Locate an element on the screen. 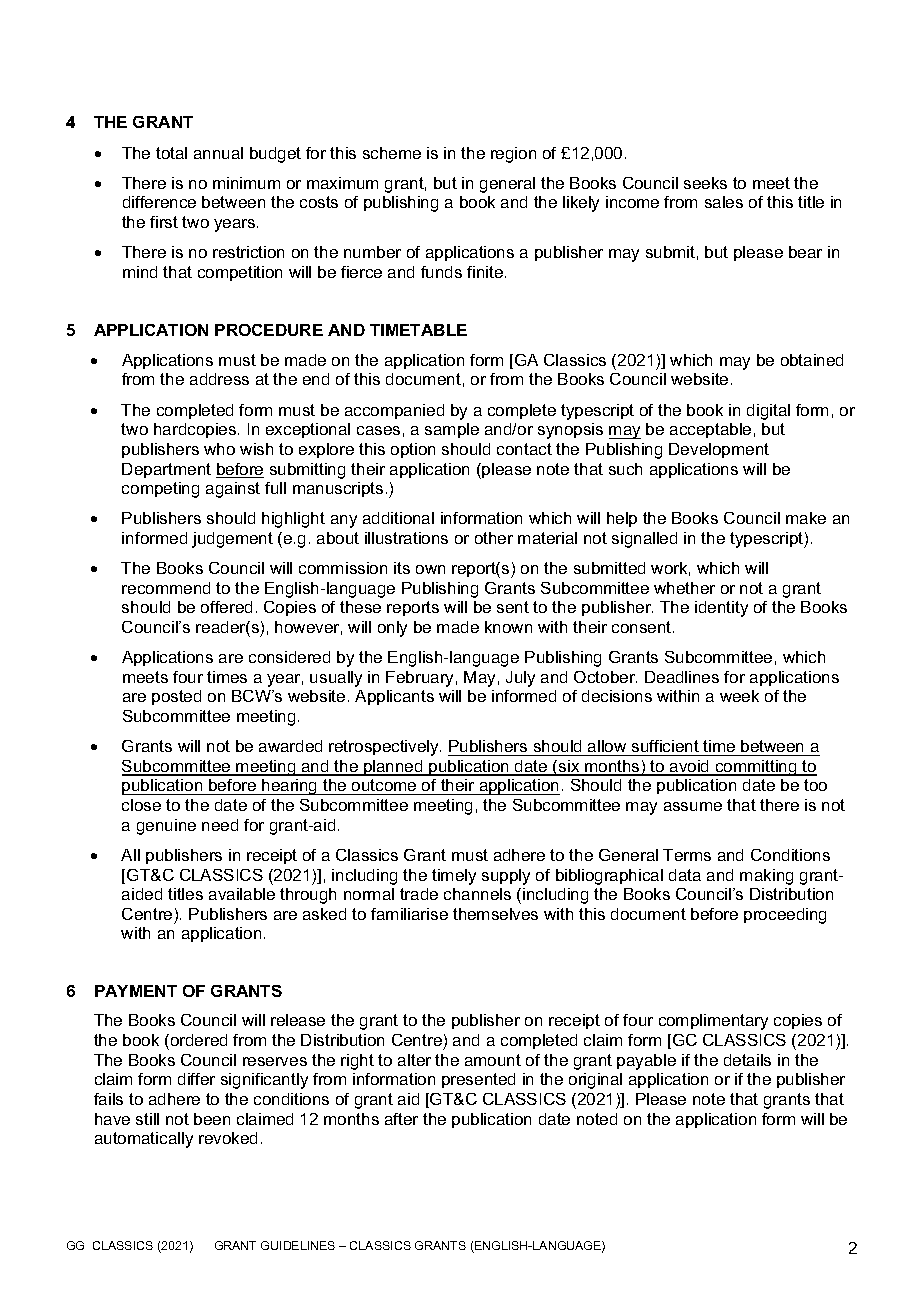  region is located at coordinates (513, 155).
